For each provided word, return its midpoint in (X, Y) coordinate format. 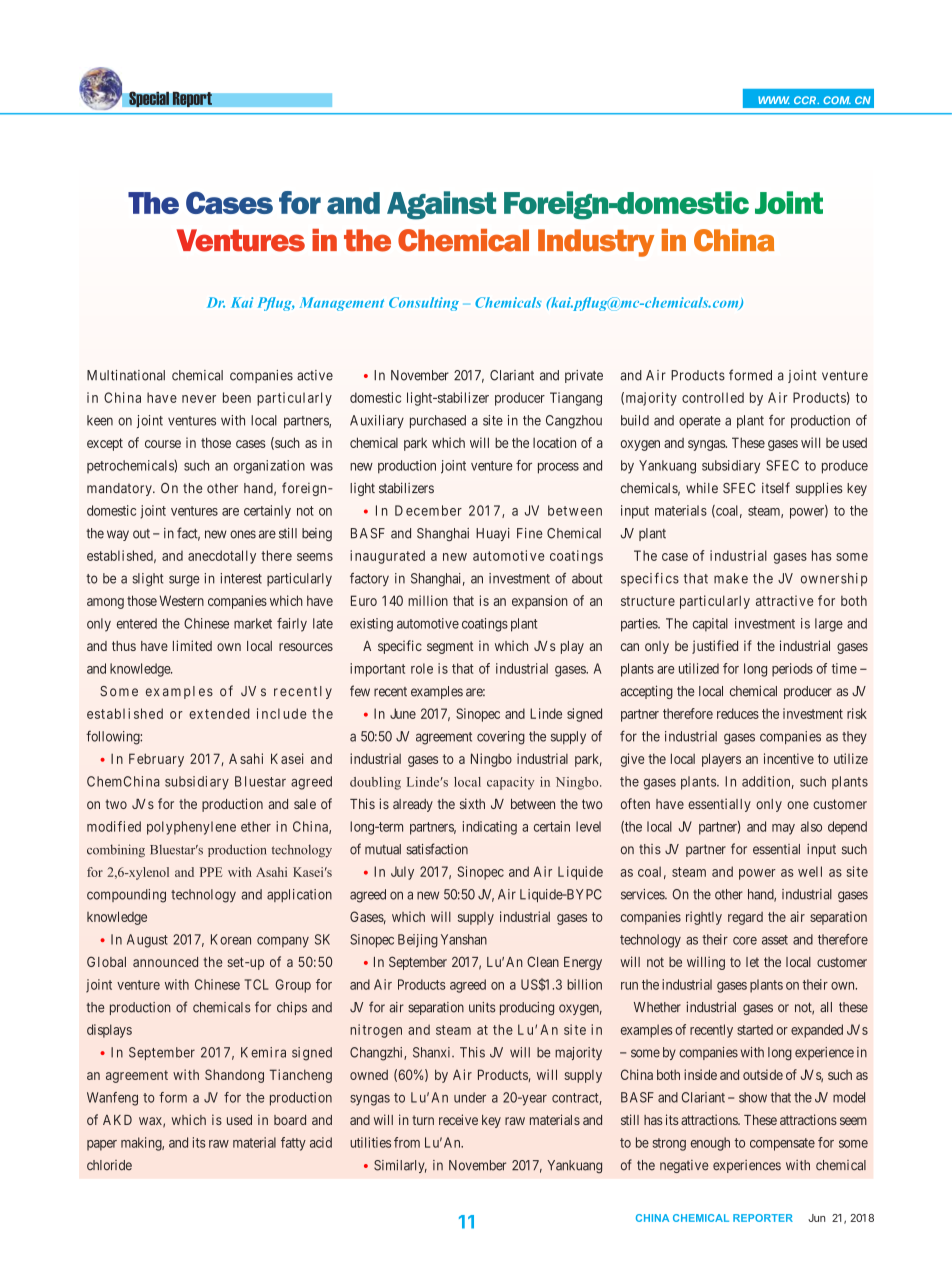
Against (441, 205)
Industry (596, 243)
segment (450, 647)
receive (458, 1119)
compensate (782, 1144)
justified (715, 647)
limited (192, 645)
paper (102, 1145)
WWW (774, 100)
